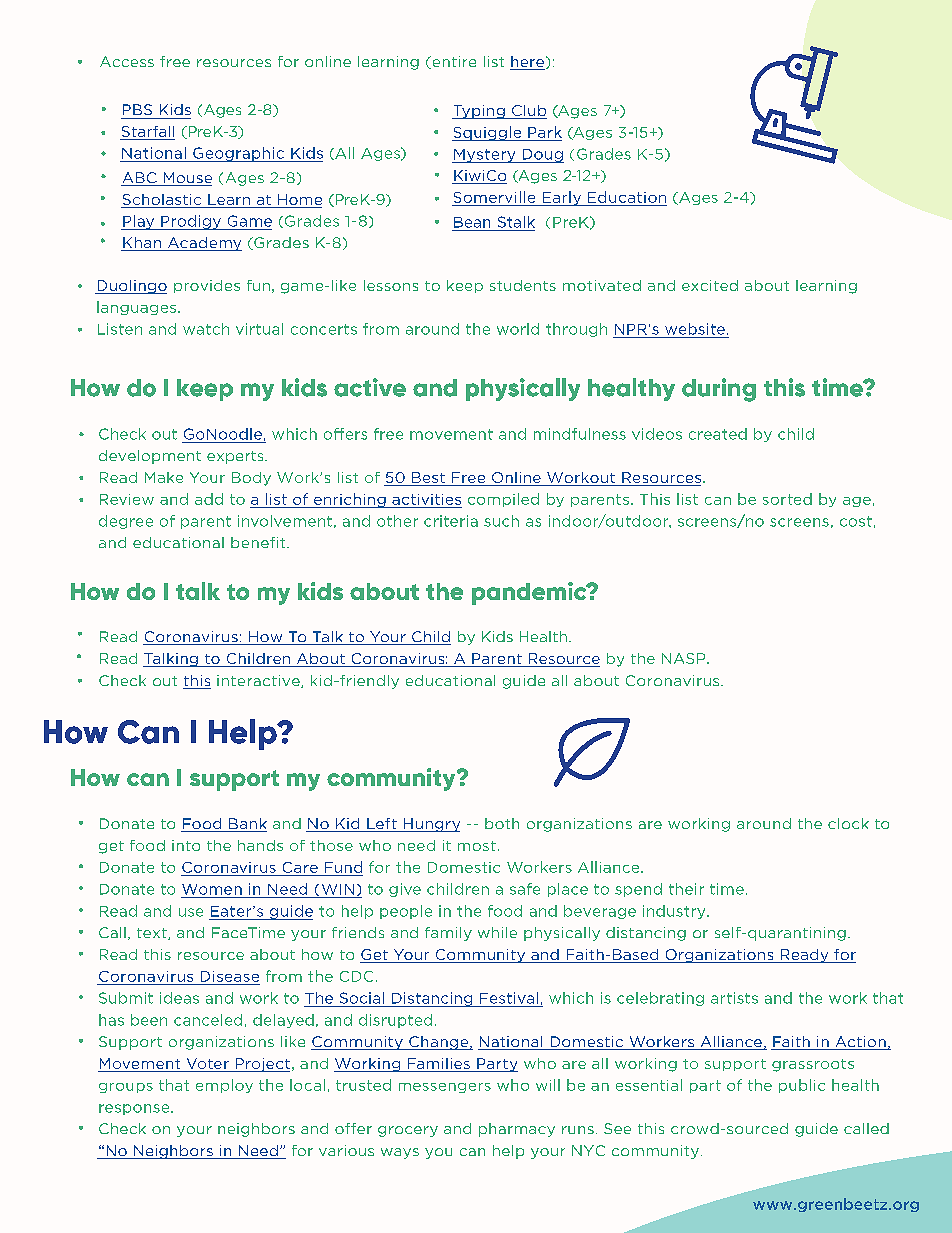 The width and height of the screenshot is (952, 1233). What do you see at coordinates (428, 479) in the screenshot?
I see `Best` at bounding box center [428, 479].
